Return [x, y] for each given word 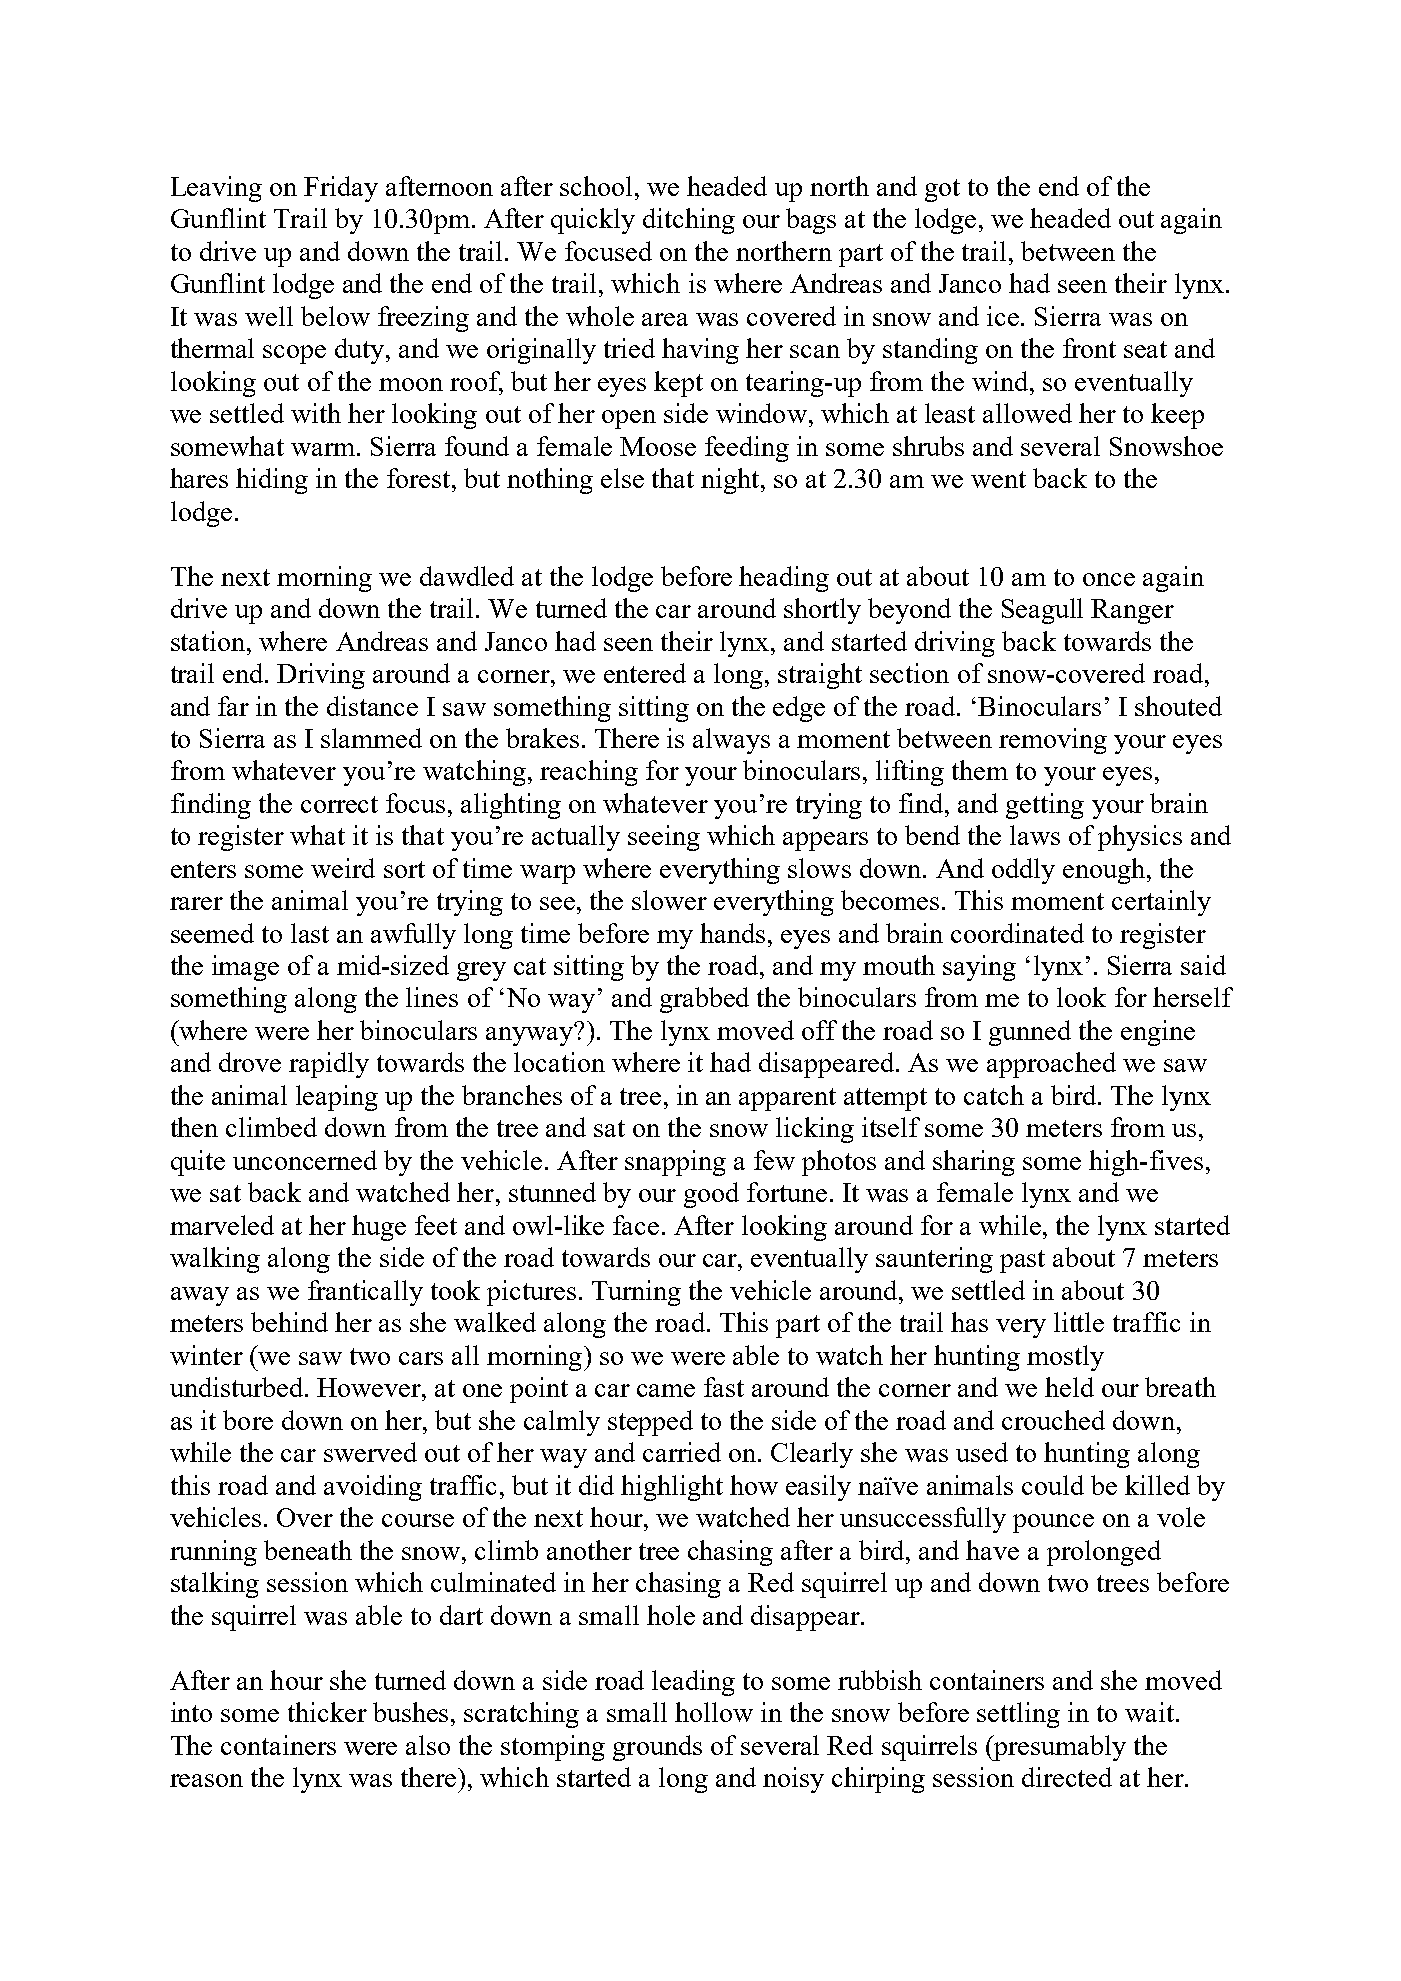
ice [1004, 316]
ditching [689, 221]
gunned [1030, 1033]
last [310, 933]
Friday [341, 189]
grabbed [704, 1000]
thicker [327, 1712]
